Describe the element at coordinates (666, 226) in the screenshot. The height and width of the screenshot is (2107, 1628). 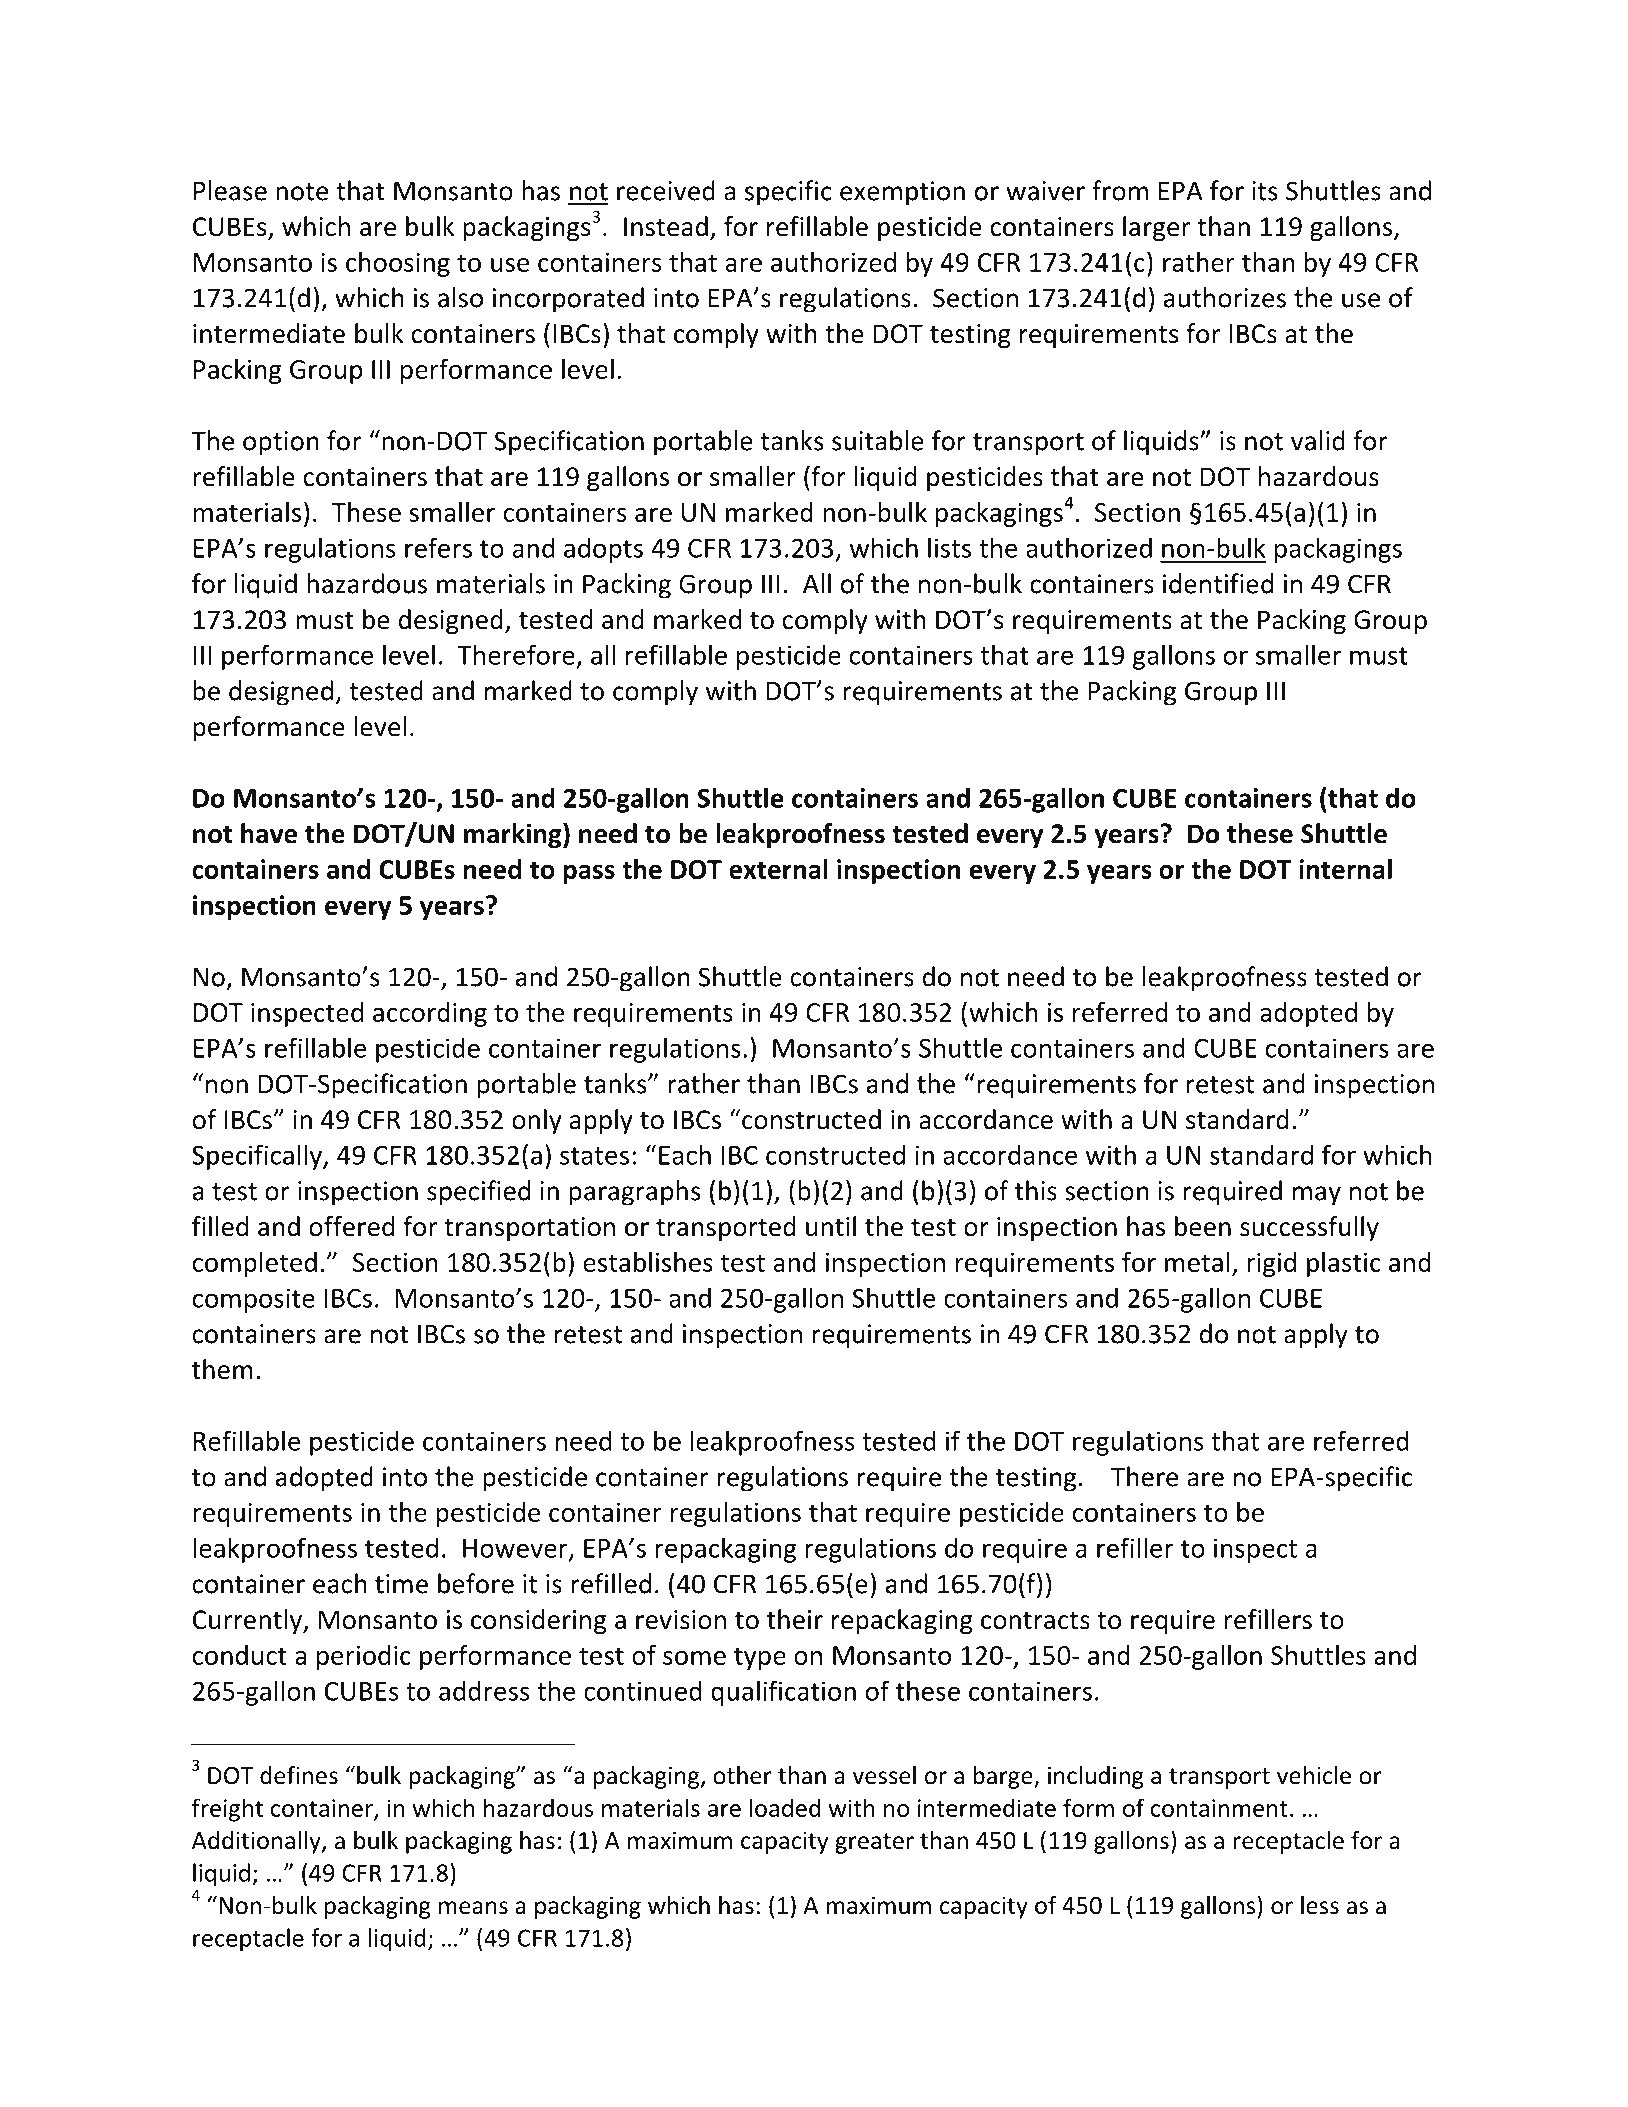
I see `Instead` at that location.
